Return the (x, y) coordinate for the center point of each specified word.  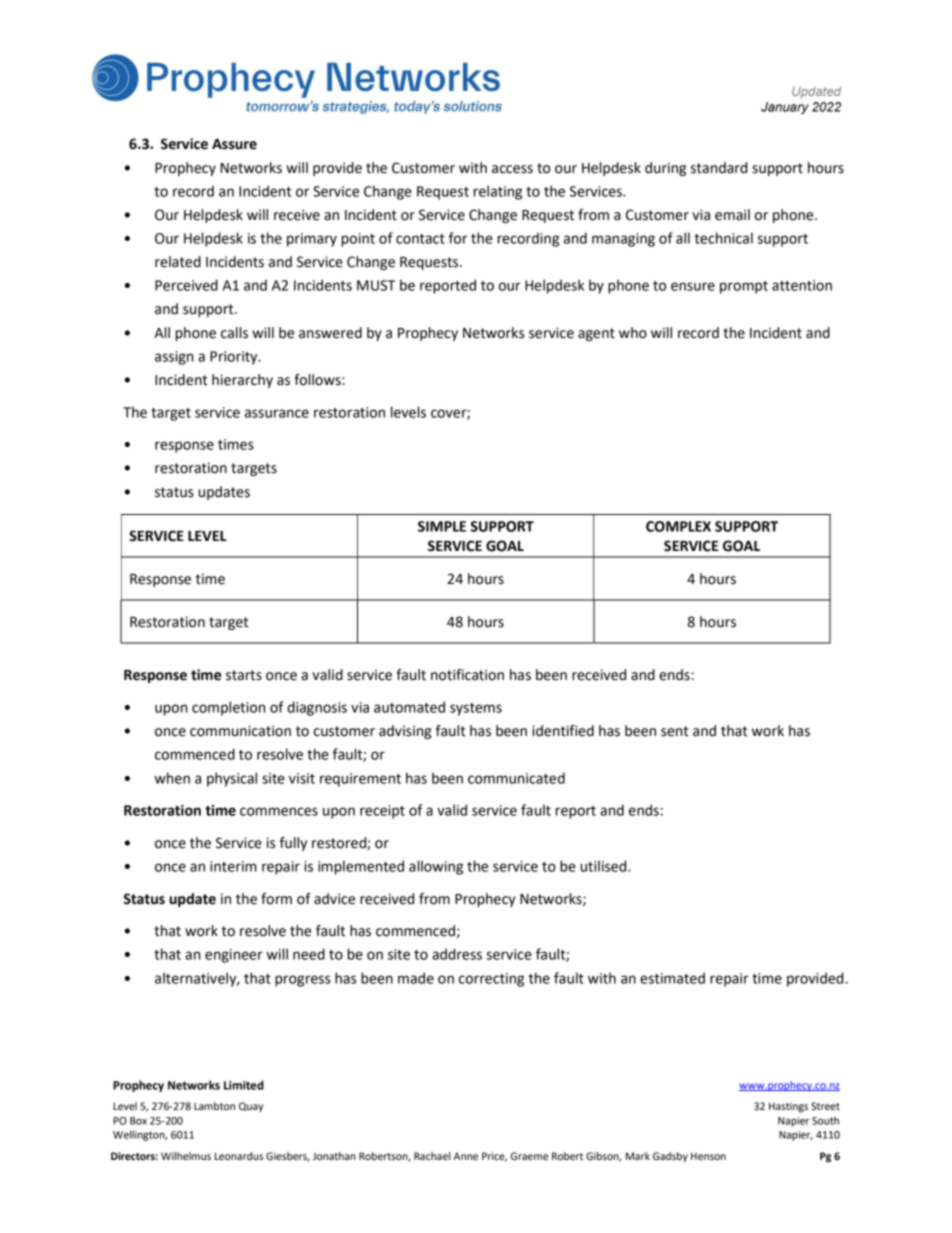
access (512, 169)
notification (467, 675)
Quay (251, 1107)
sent (675, 731)
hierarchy (242, 381)
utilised (605, 866)
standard (719, 168)
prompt (744, 287)
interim (233, 866)
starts (244, 675)
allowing (436, 867)
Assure (234, 144)
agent (596, 334)
